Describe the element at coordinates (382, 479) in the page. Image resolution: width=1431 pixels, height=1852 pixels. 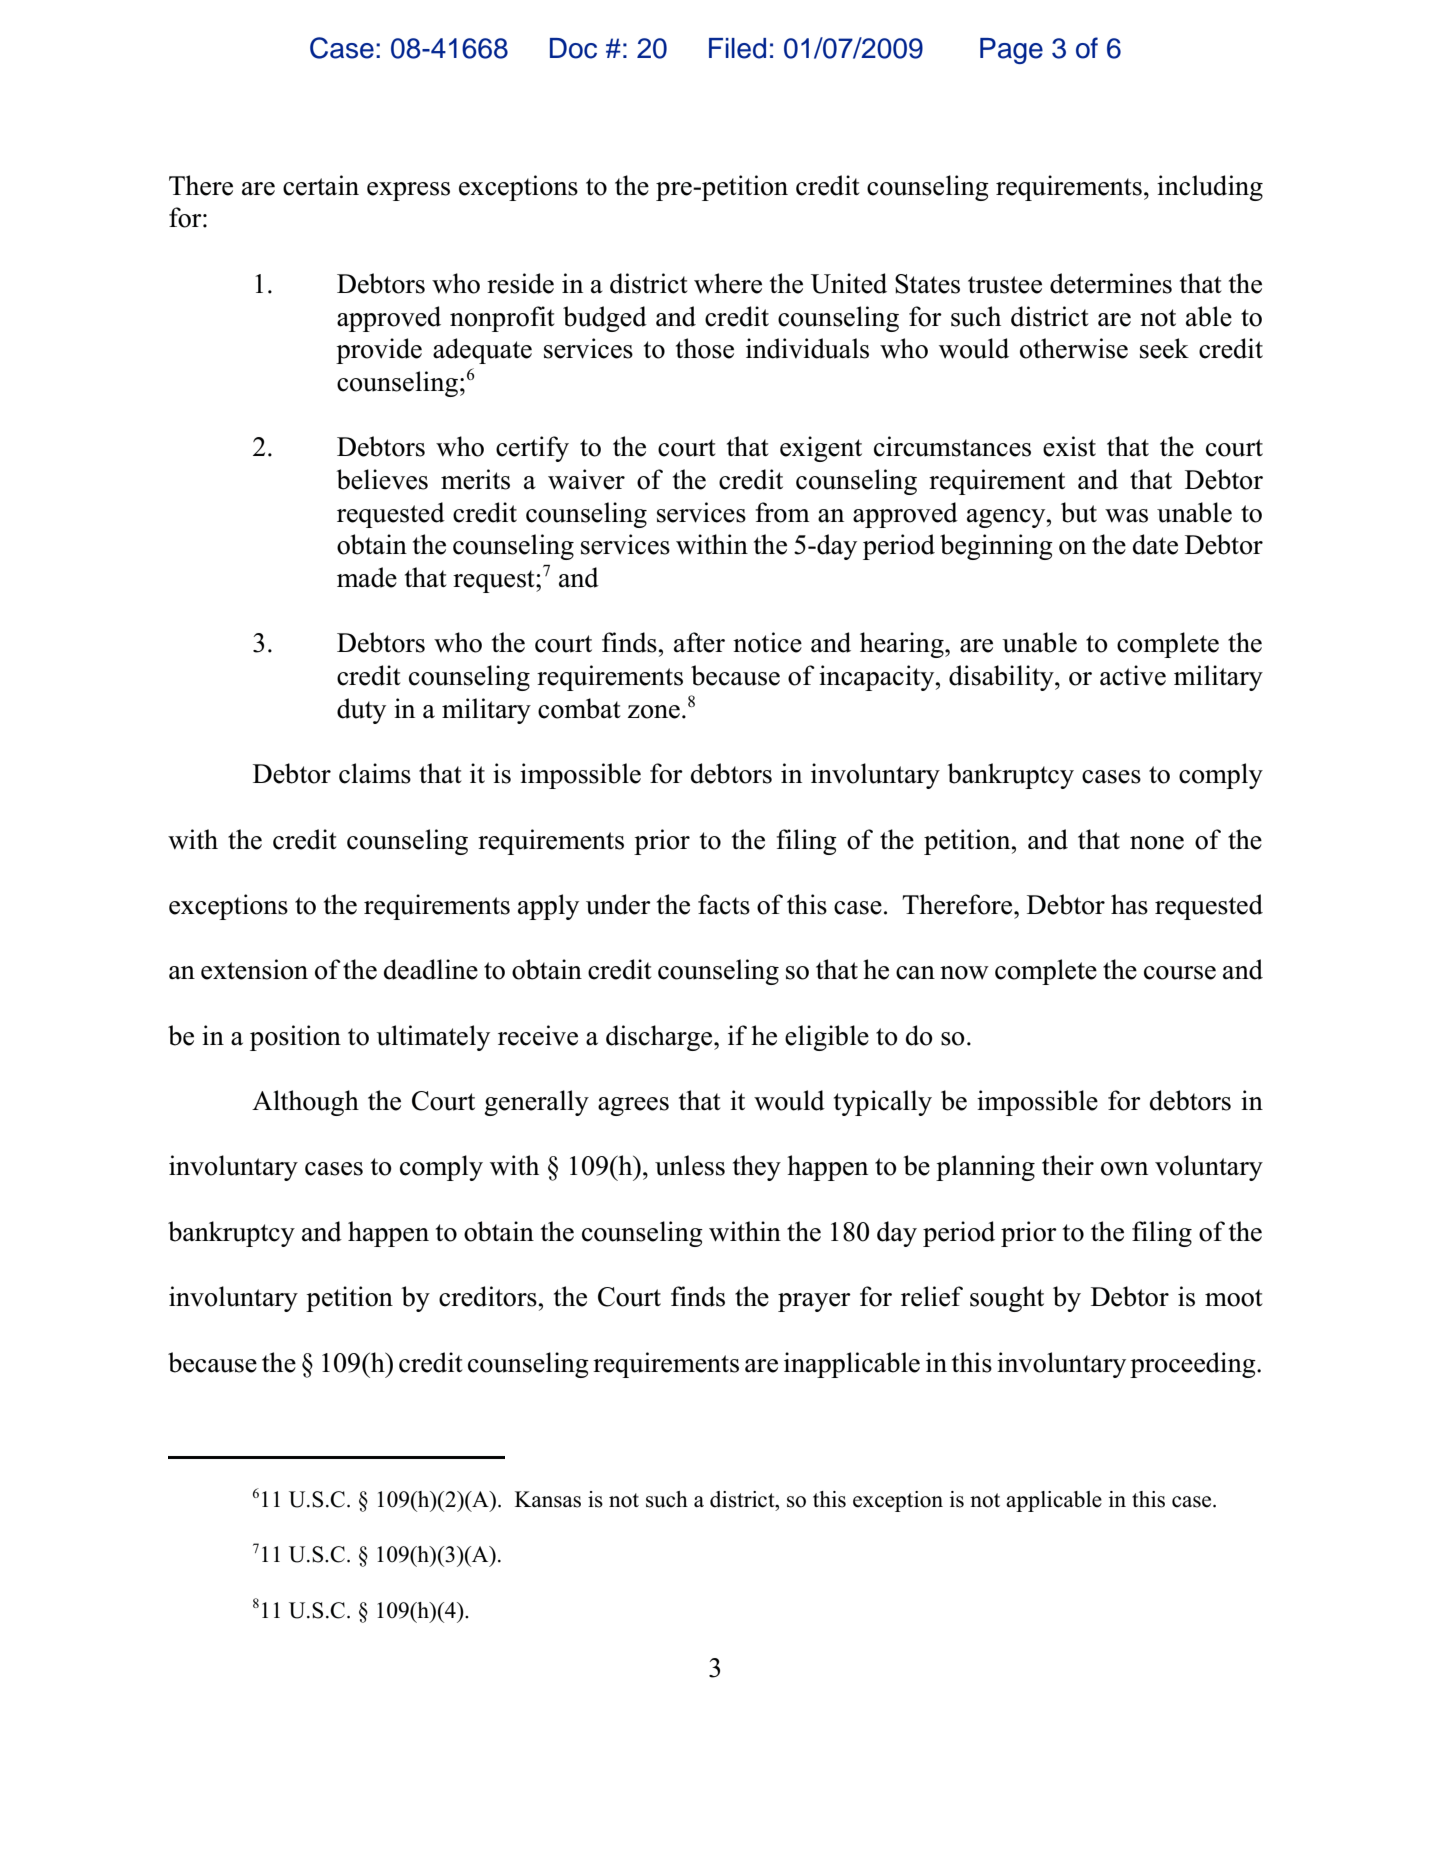
I see `believes` at that location.
